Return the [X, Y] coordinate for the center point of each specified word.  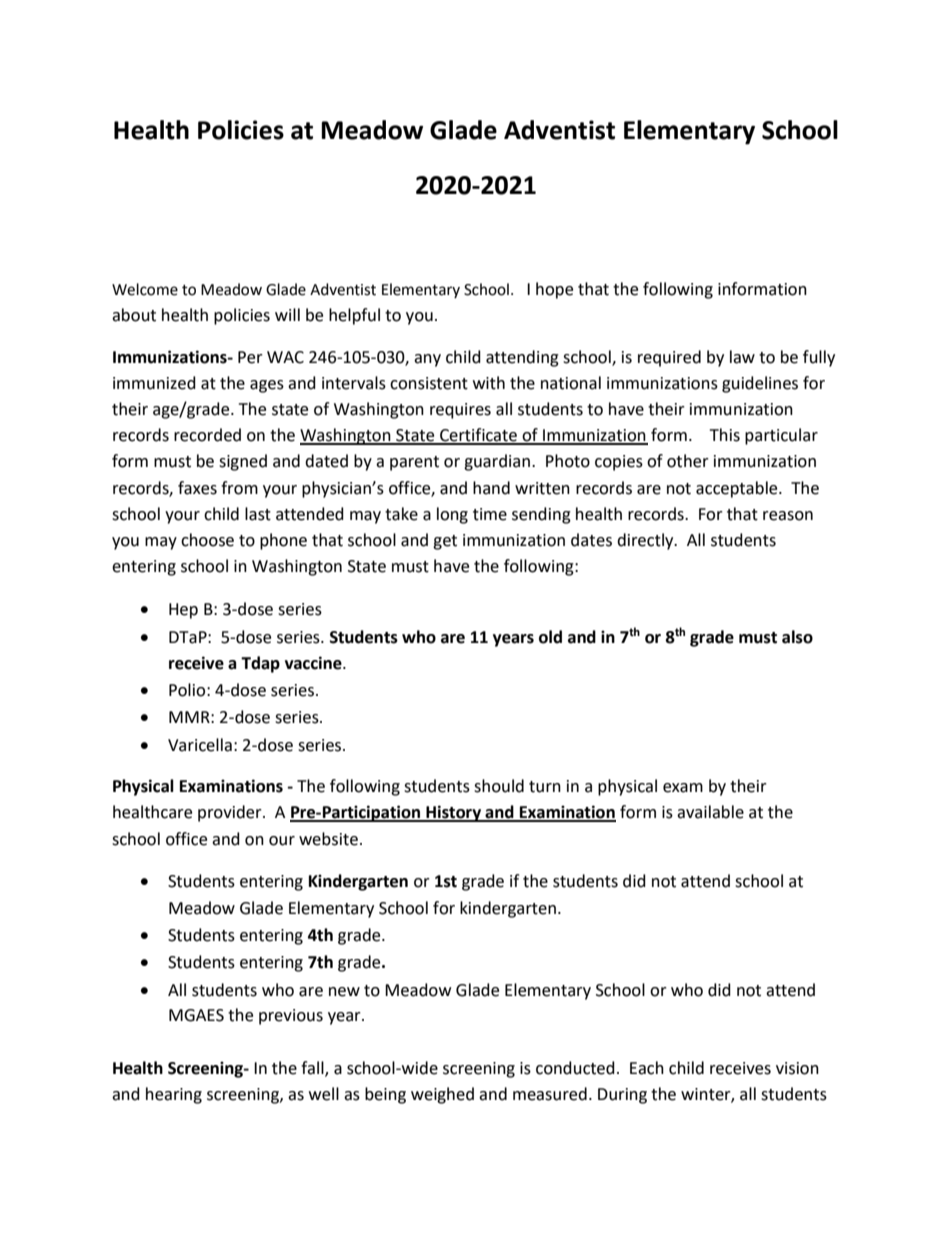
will [287, 314]
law [742, 357]
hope [554, 290]
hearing [174, 1095]
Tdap [260, 664]
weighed [442, 1095]
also [797, 637]
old [550, 637]
